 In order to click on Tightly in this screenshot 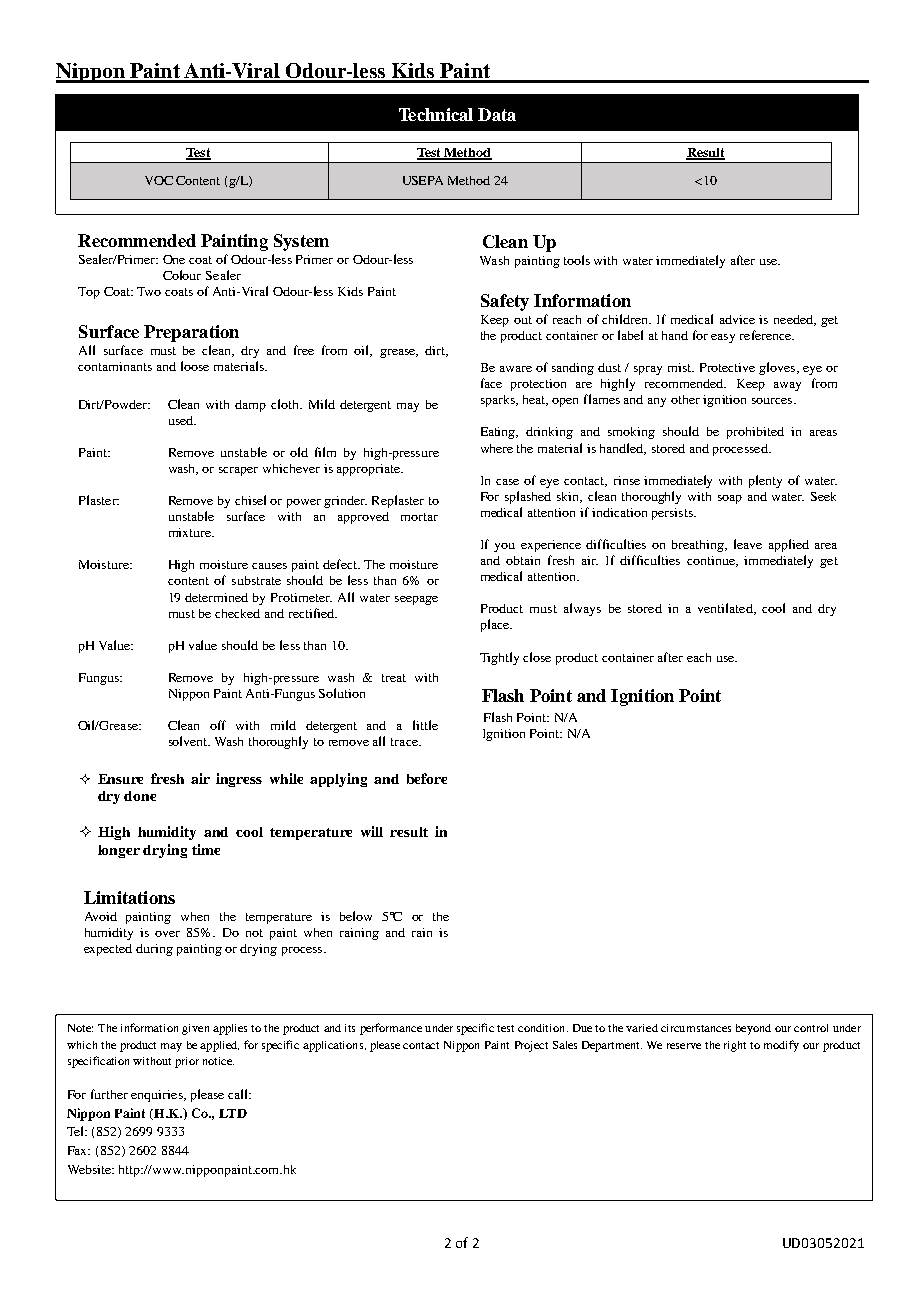, I will do `click(499, 658)`.
